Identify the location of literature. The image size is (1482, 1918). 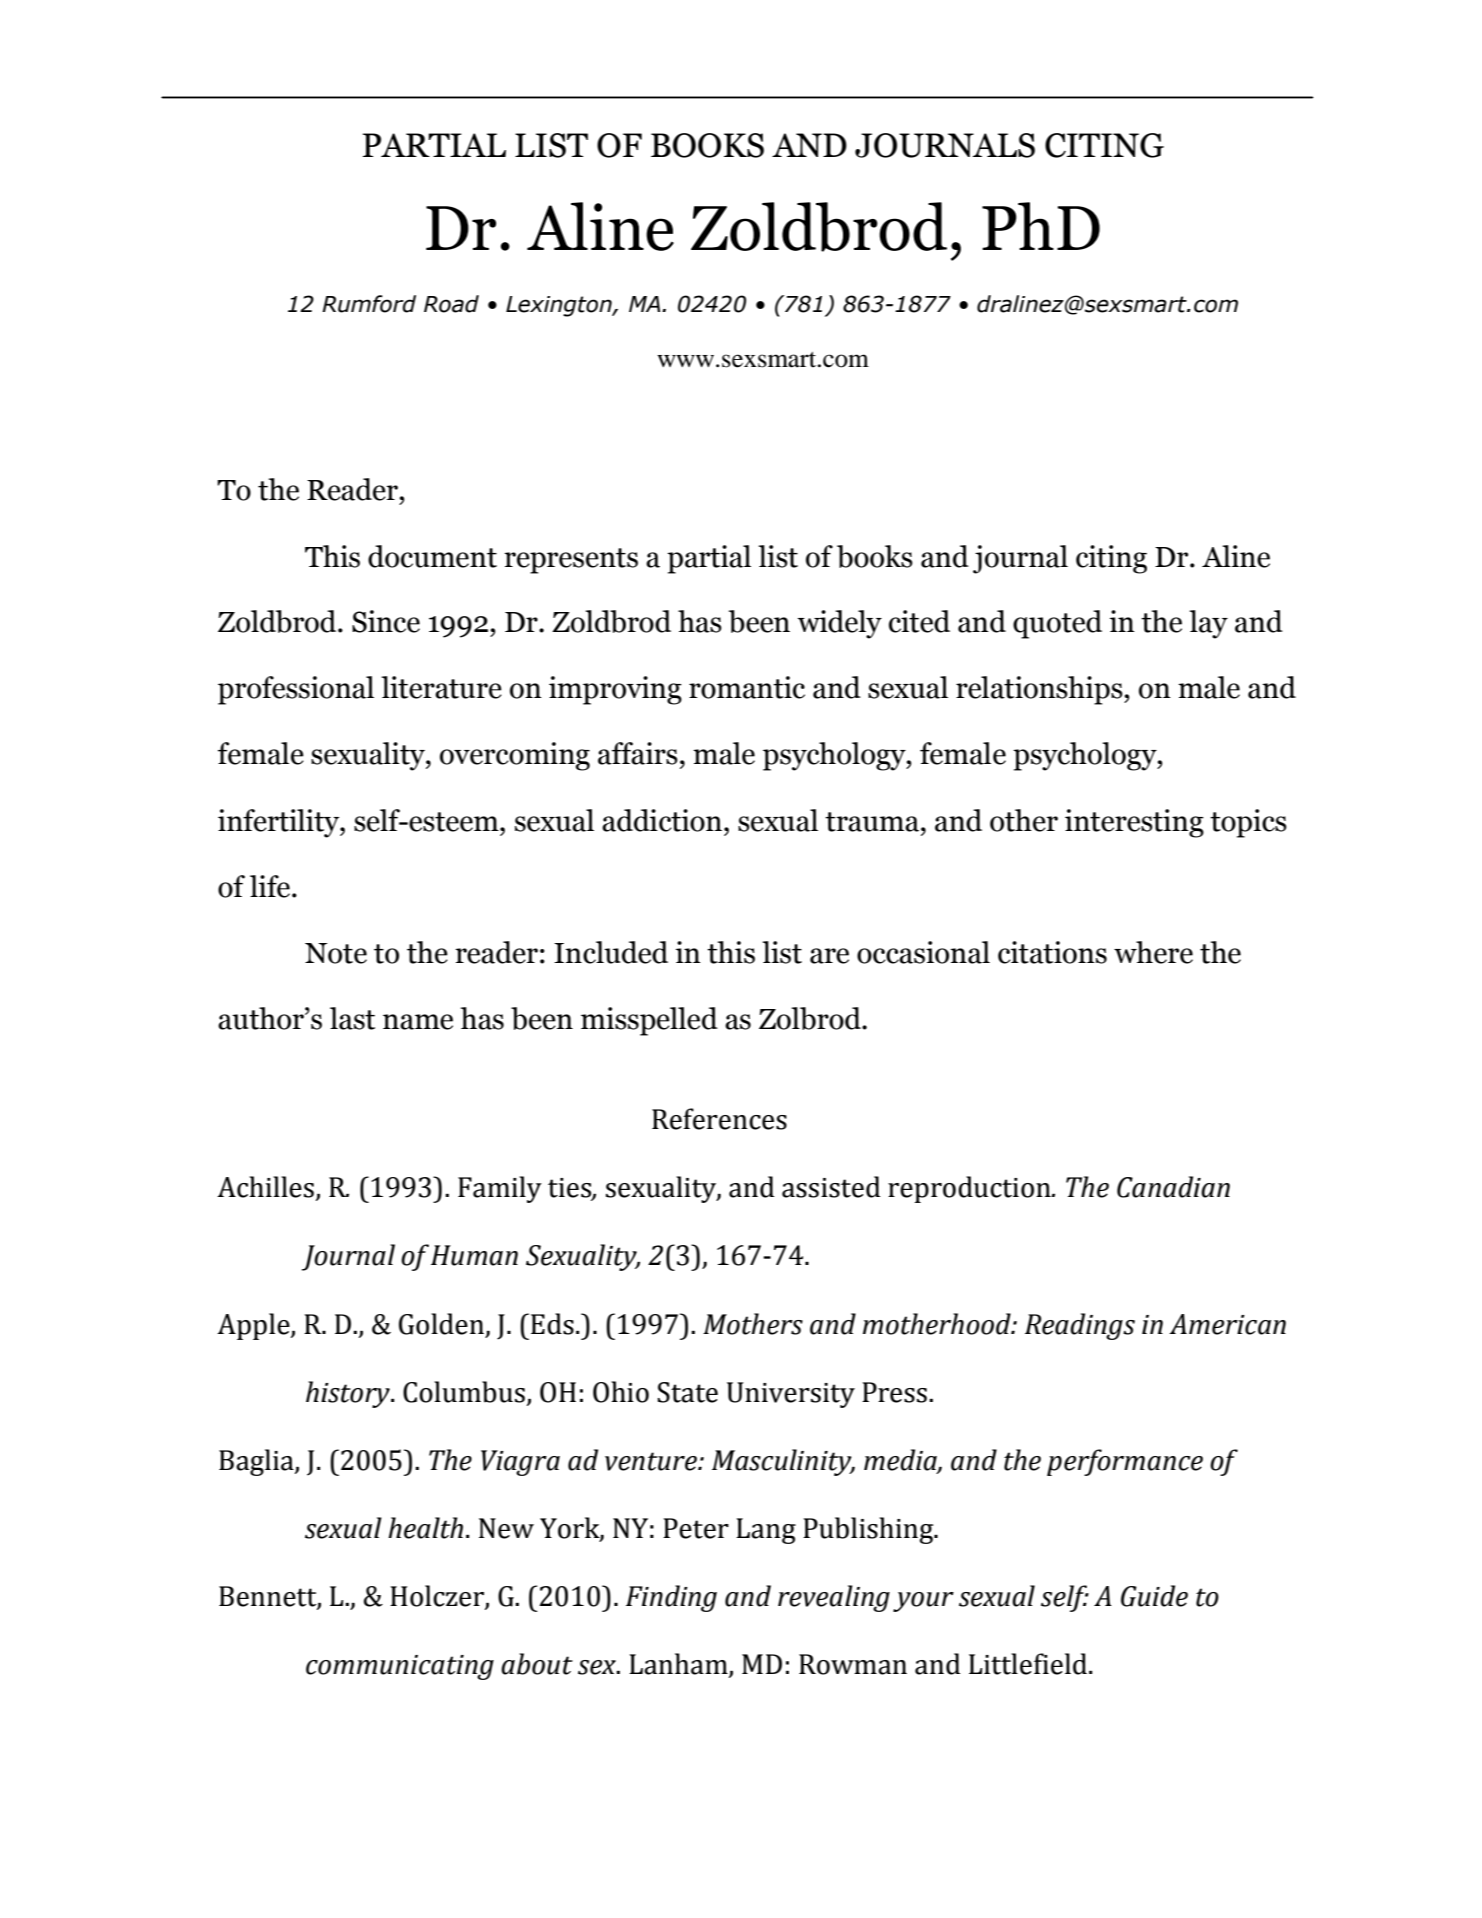
(441, 687).
